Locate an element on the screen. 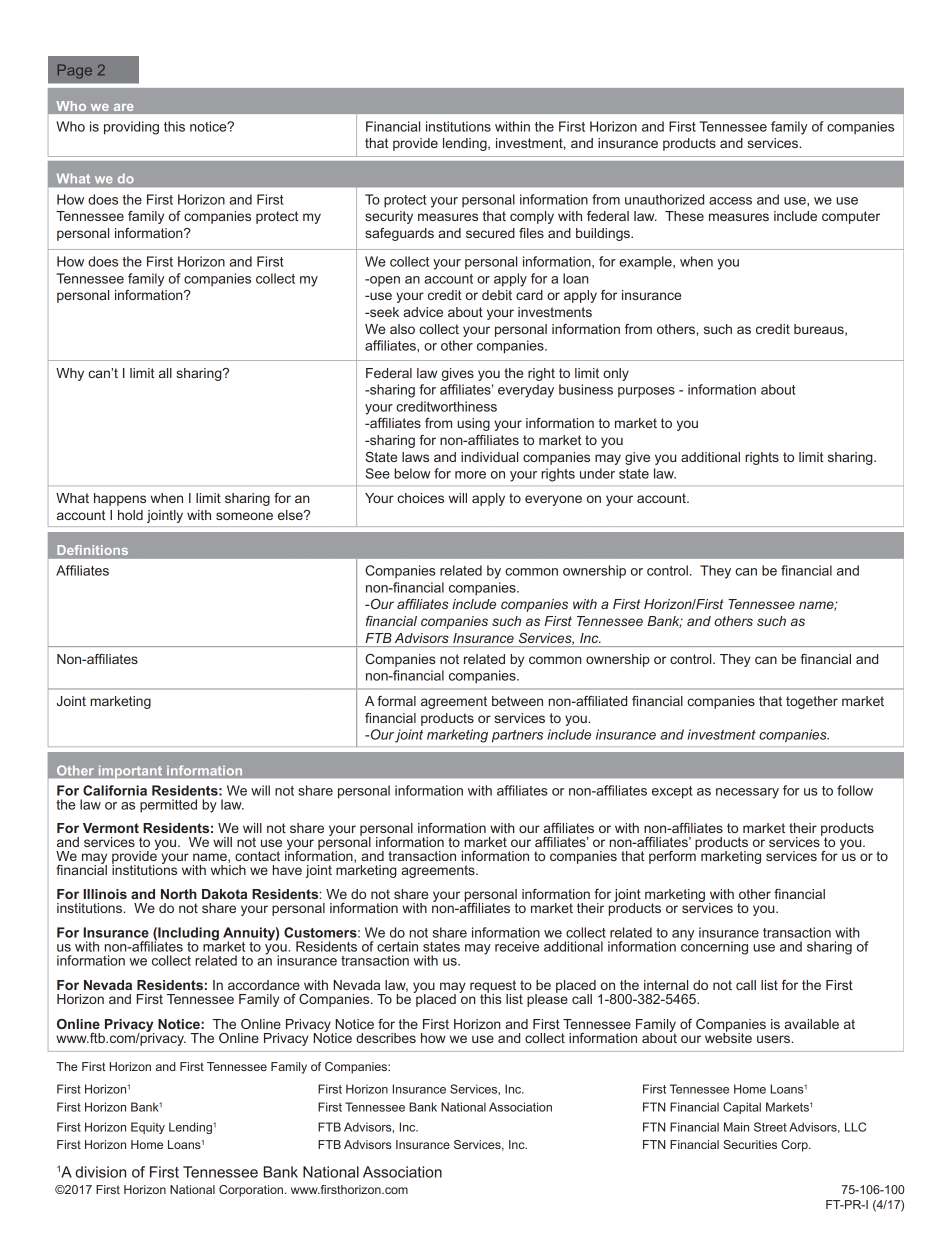 The height and width of the screenshot is (1234, 952). hold is located at coordinates (130, 515).
